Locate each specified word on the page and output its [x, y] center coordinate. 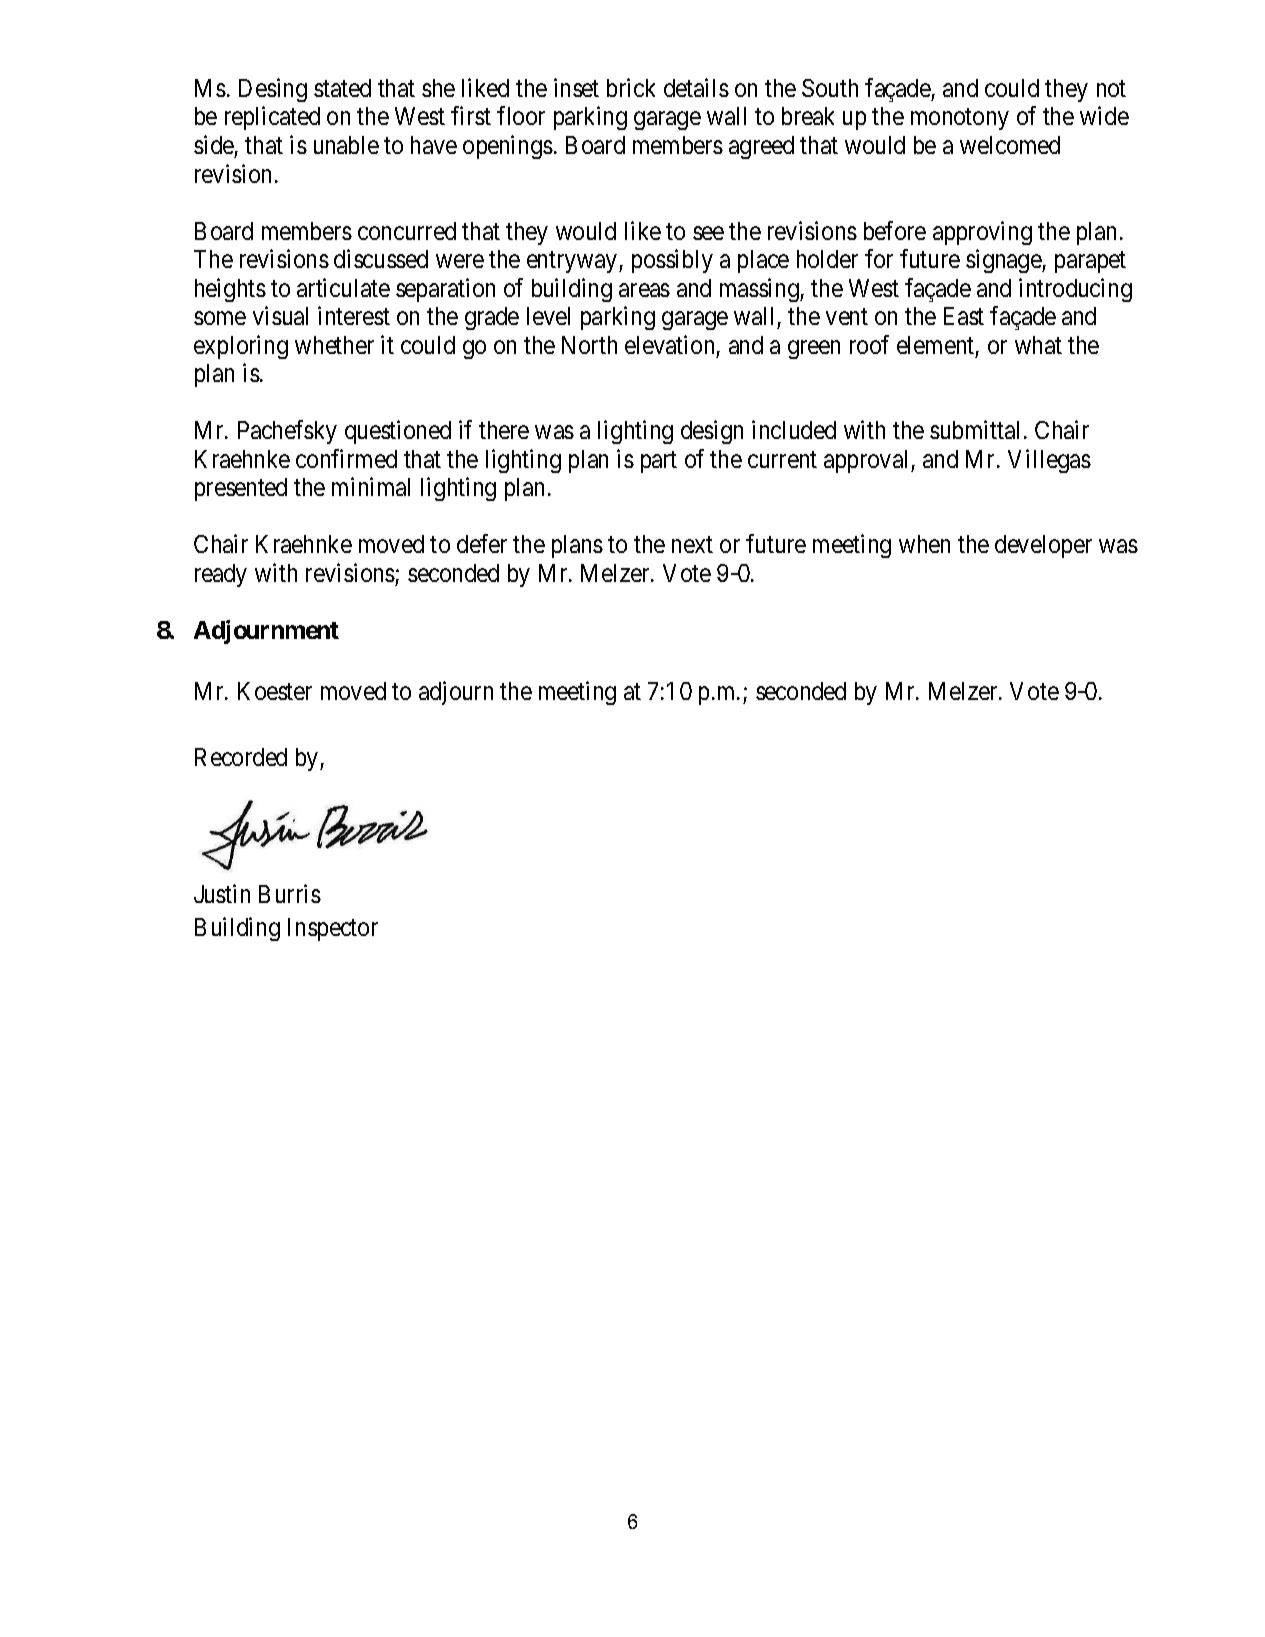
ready [221, 575]
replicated [272, 118]
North [589, 345]
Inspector [333, 929]
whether [334, 345]
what [1038, 345]
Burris [290, 893]
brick [631, 87]
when [924, 544]
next [692, 545]
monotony [960, 119]
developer [1043, 546]
